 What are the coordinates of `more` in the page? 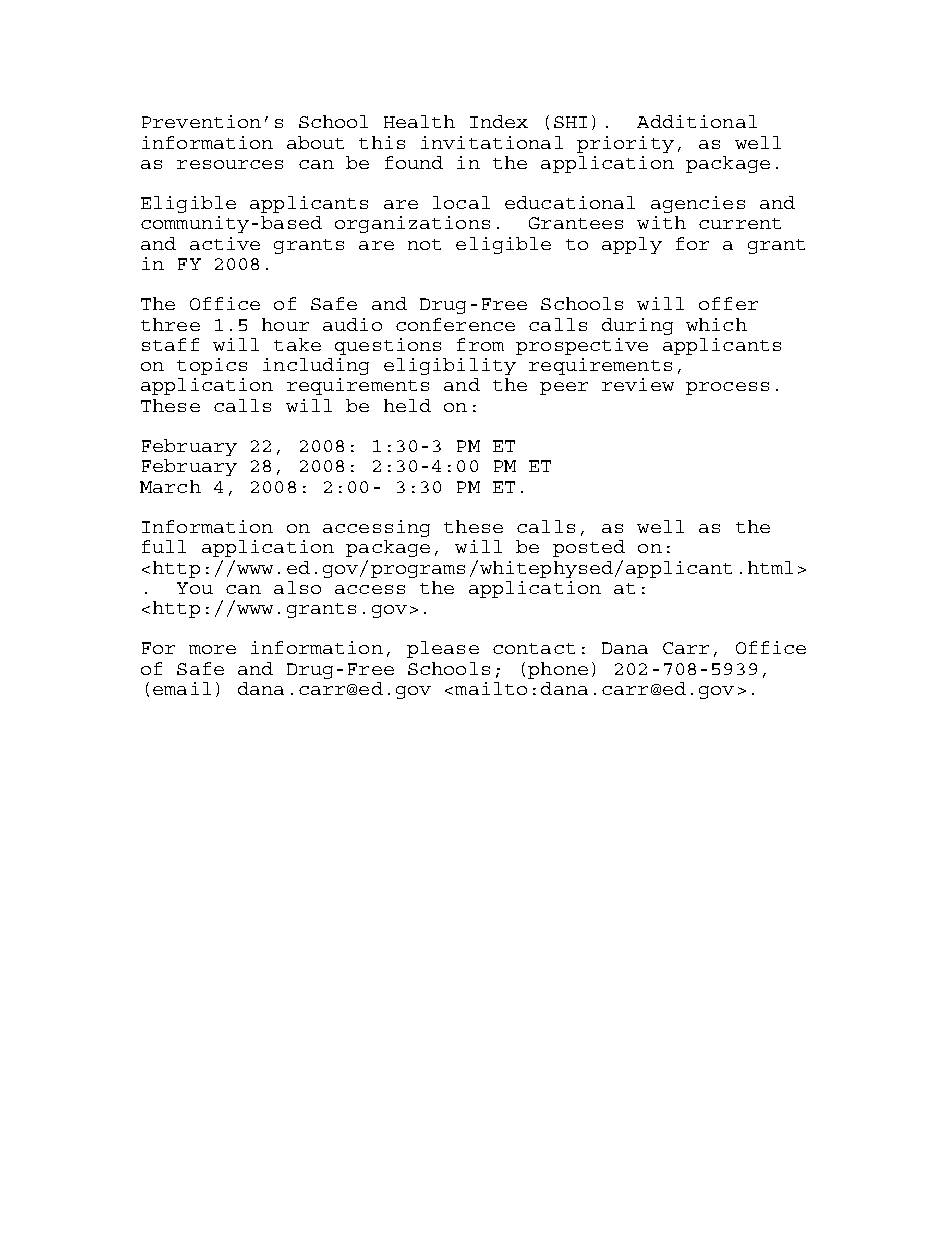 It's located at (212, 649).
